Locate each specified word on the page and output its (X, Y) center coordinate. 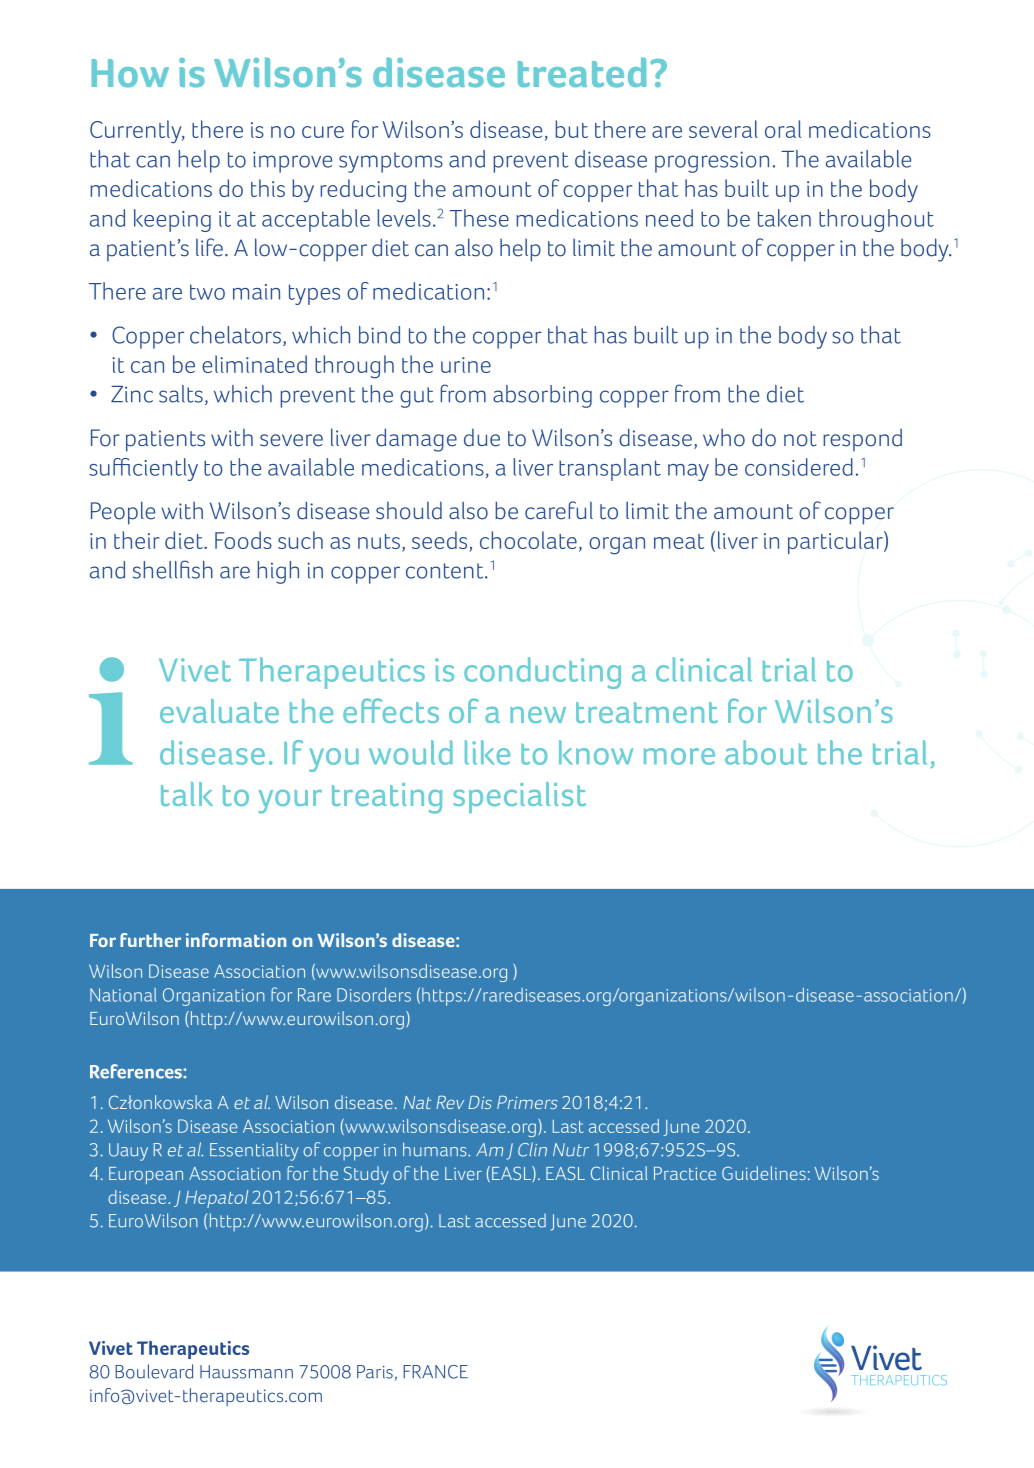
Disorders (374, 994)
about (766, 752)
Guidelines (764, 1173)
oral (783, 129)
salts (181, 394)
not (800, 439)
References (137, 1071)
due (482, 437)
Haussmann (246, 1372)
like (487, 752)
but (571, 129)
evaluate (219, 711)
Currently (137, 132)
